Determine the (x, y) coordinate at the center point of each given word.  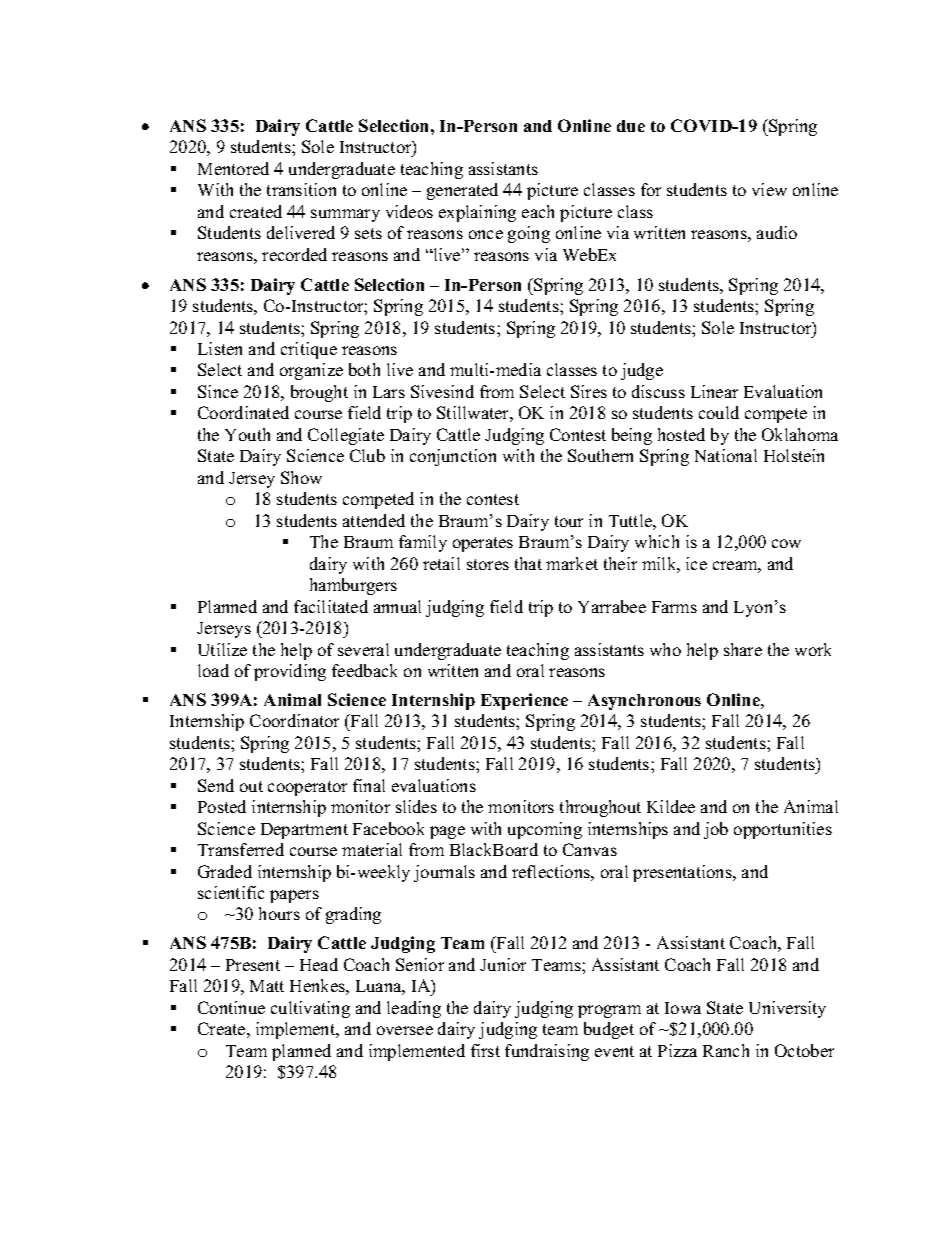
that (528, 563)
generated (462, 191)
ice (696, 563)
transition (301, 189)
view (769, 189)
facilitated (331, 606)
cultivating (310, 1009)
